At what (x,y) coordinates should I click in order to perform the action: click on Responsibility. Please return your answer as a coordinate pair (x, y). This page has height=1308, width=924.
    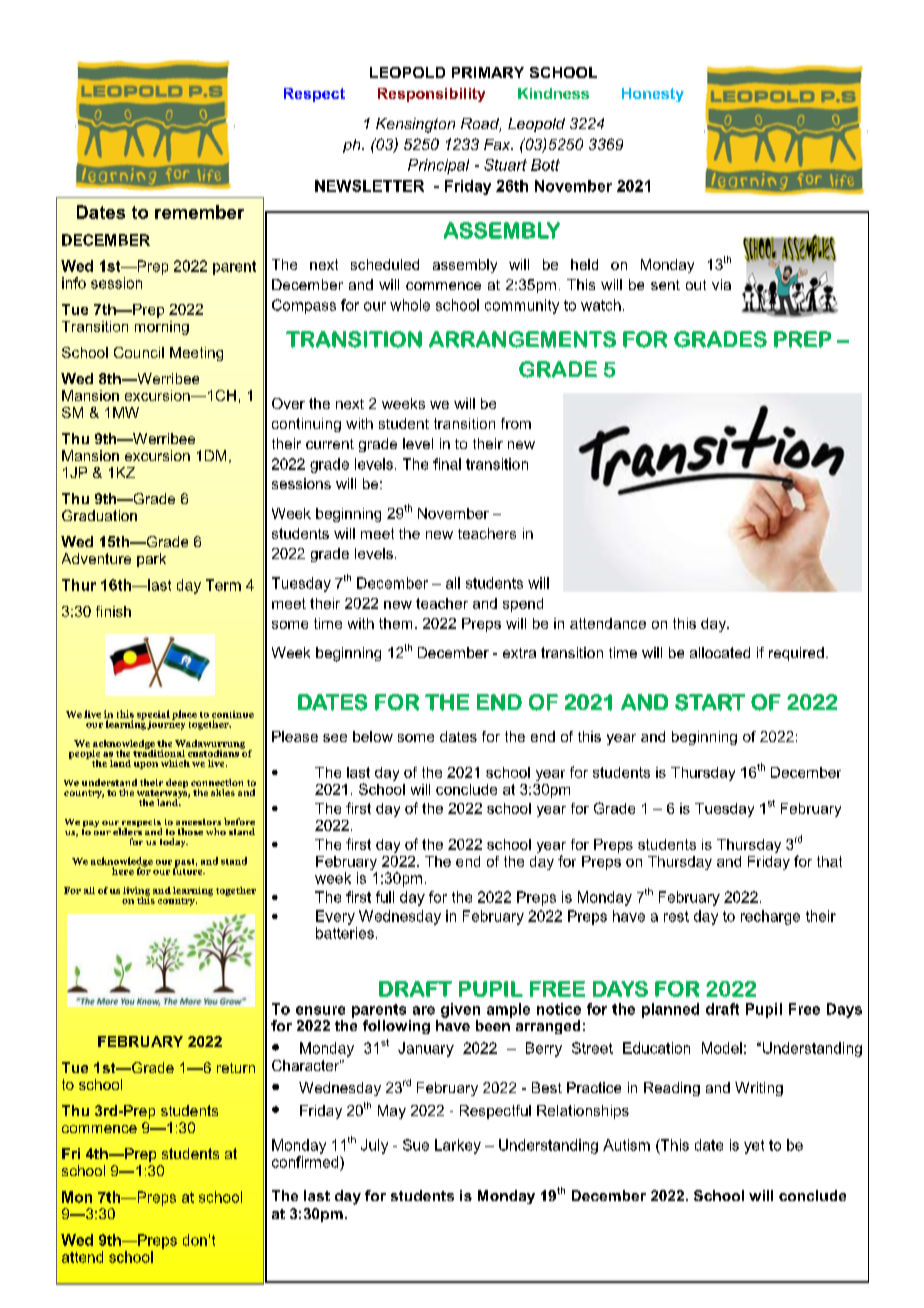
    Looking at the image, I should click on (431, 95).
